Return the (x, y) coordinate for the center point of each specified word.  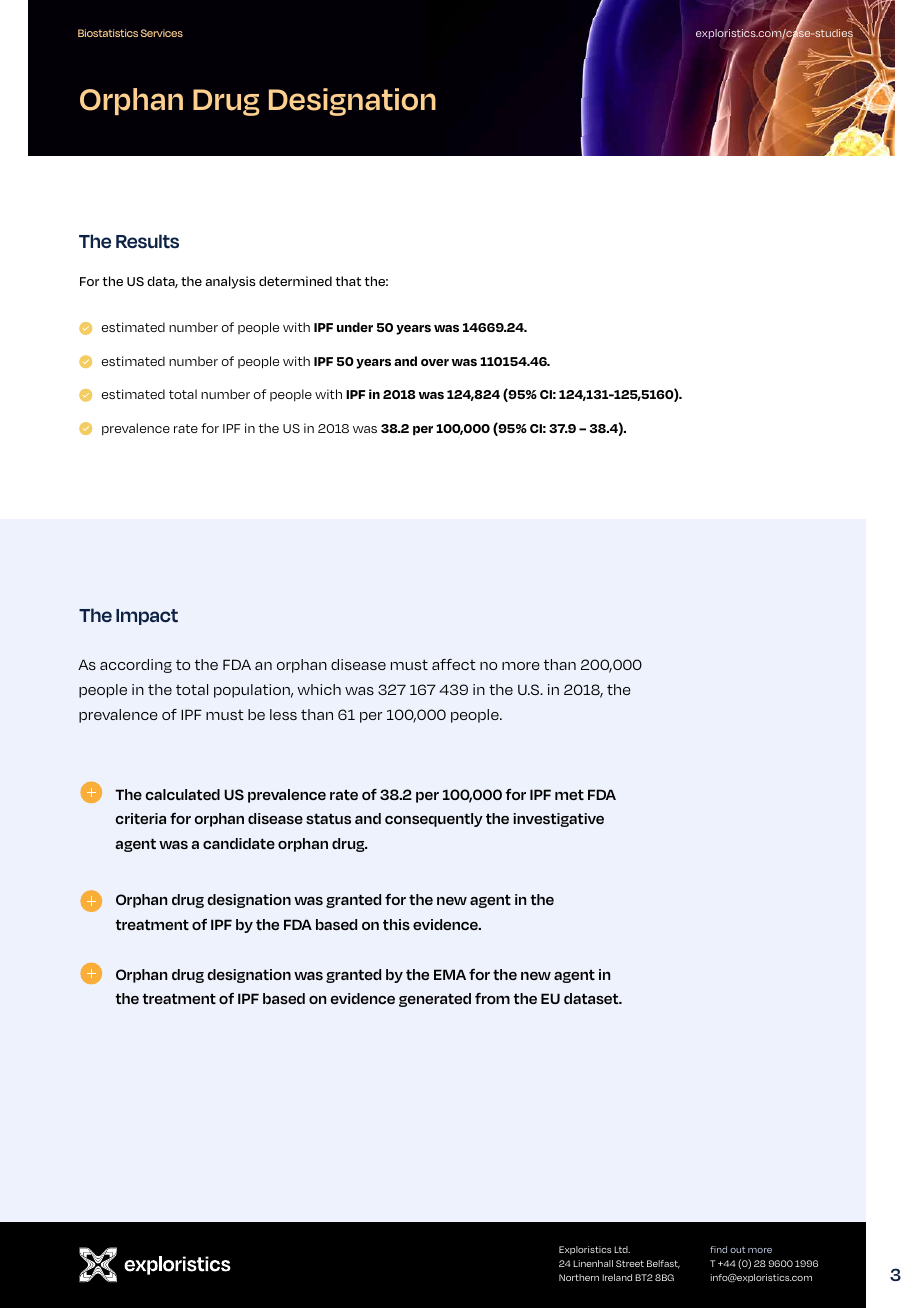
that (348, 281)
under (355, 327)
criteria (141, 818)
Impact (147, 617)
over (435, 362)
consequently (434, 820)
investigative (558, 820)
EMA (450, 974)
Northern (579, 1277)
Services (162, 33)
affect (454, 664)
